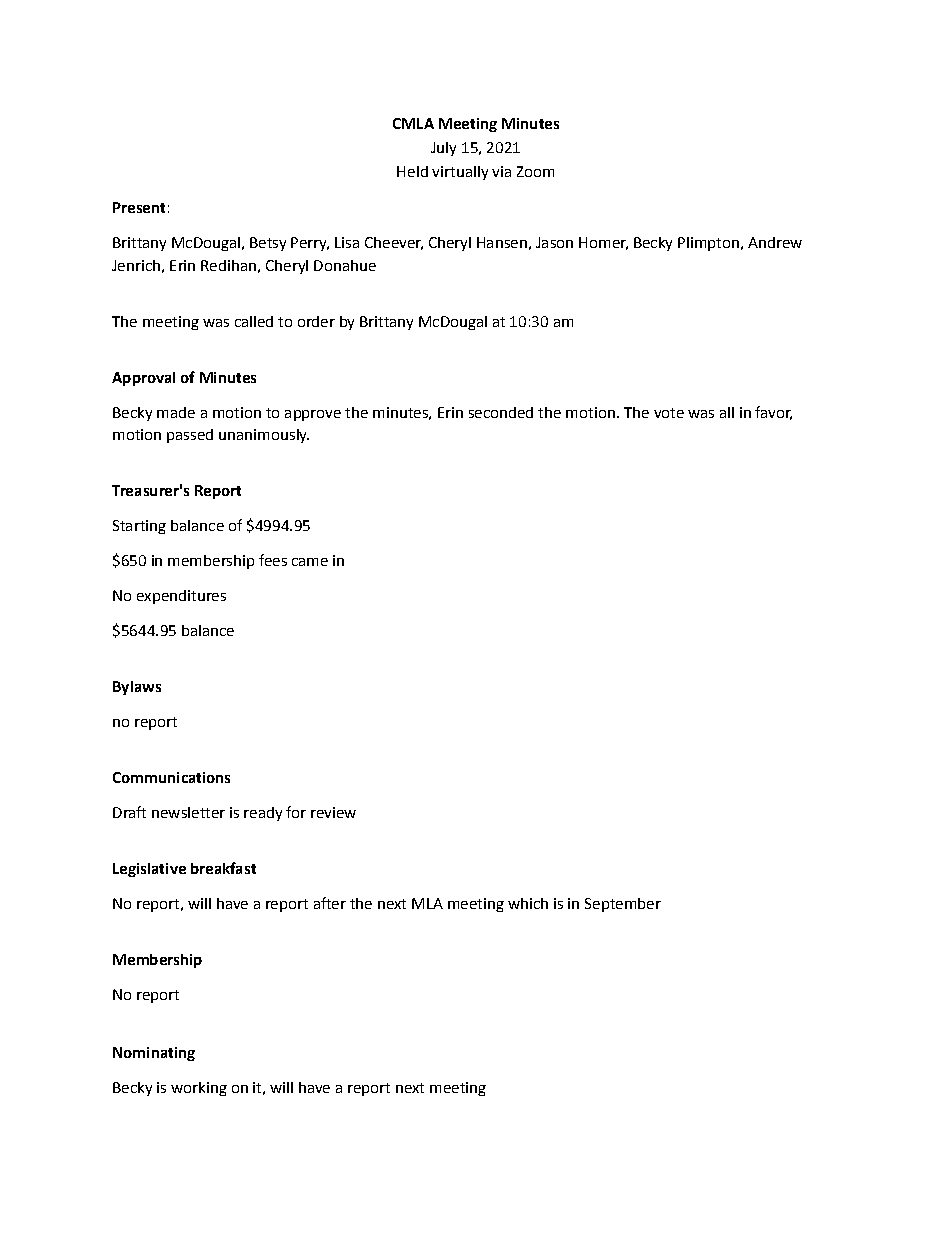 The image size is (952, 1233). What do you see at coordinates (460, 173) in the screenshot?
I see `virtually` at bounding box center [460, 173].
